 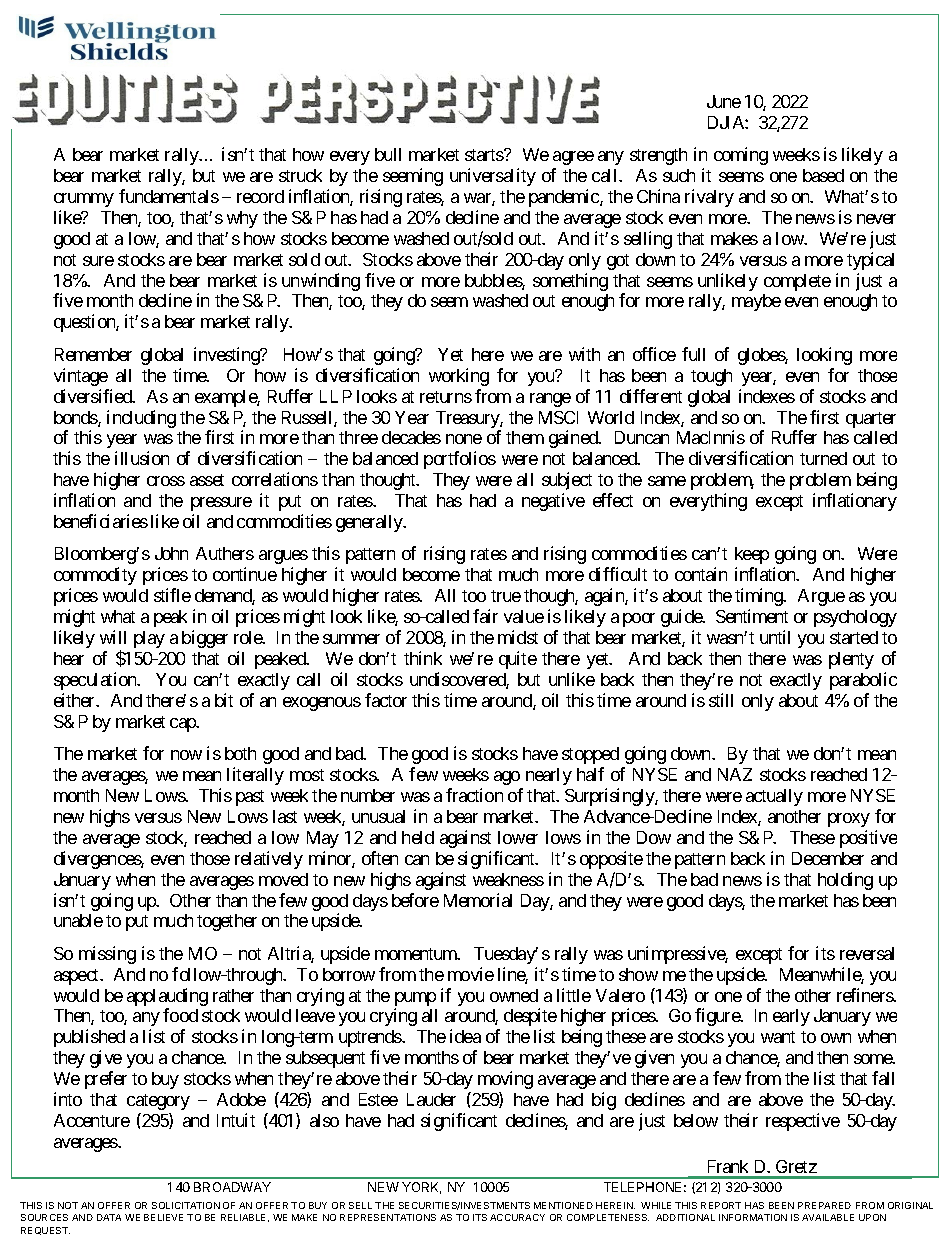 What do you see at coordinates (517, 1217) in the screenshot?
I see `ACCURACY` at bounding box center [517, 1217].
